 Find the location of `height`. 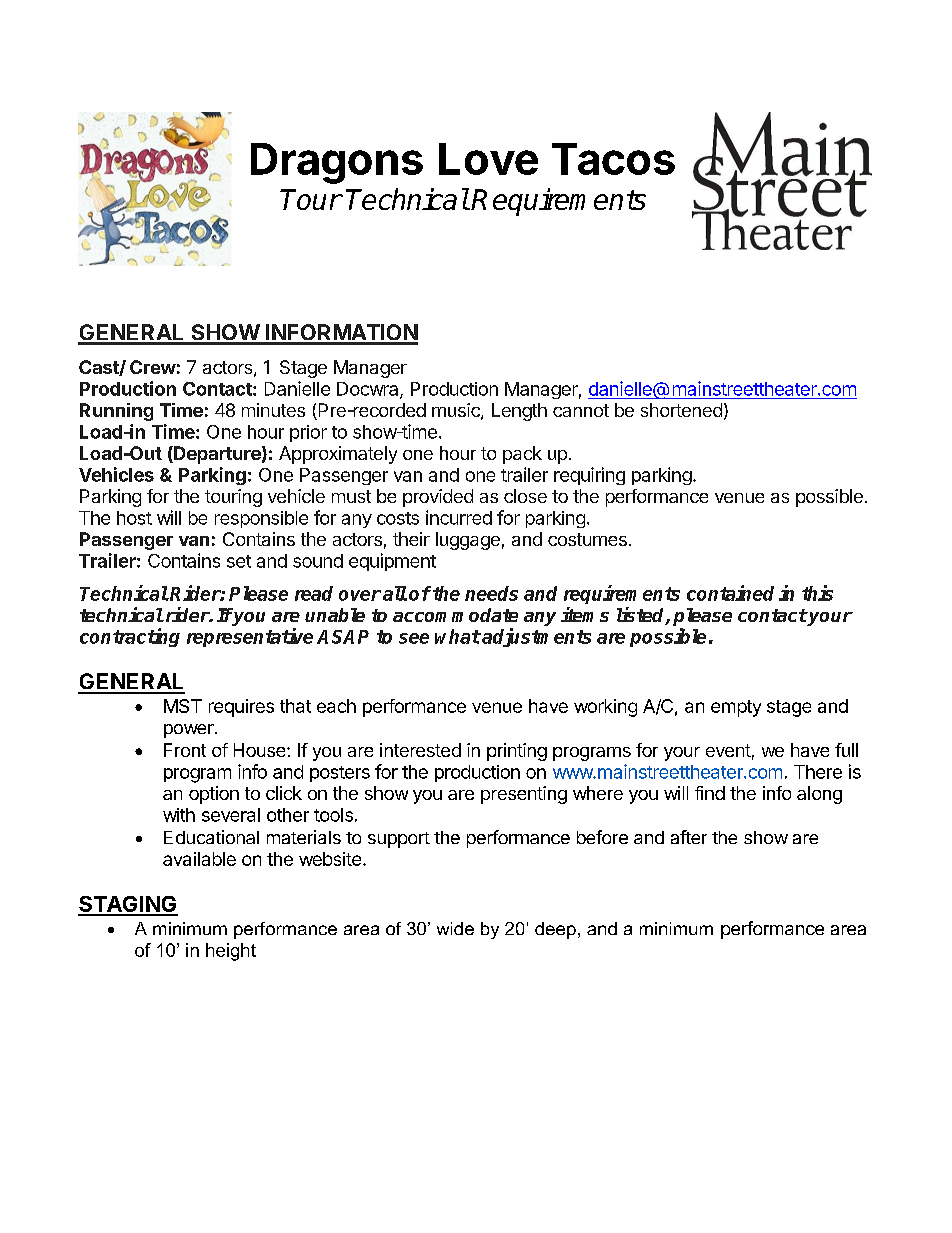

height is located at coordinates (231, 952).
